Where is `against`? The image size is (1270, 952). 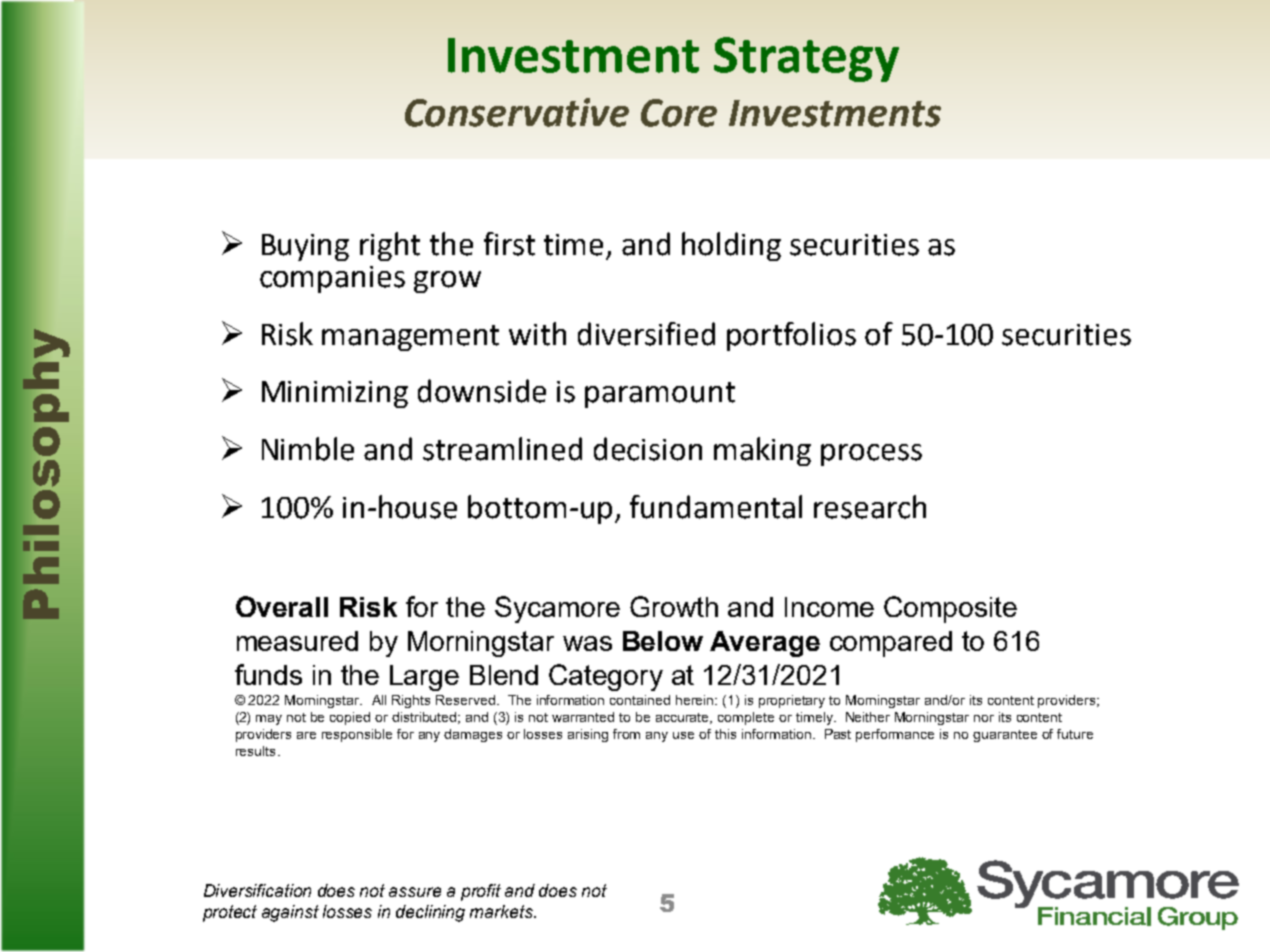 against is located at coordinates (290, 913).
